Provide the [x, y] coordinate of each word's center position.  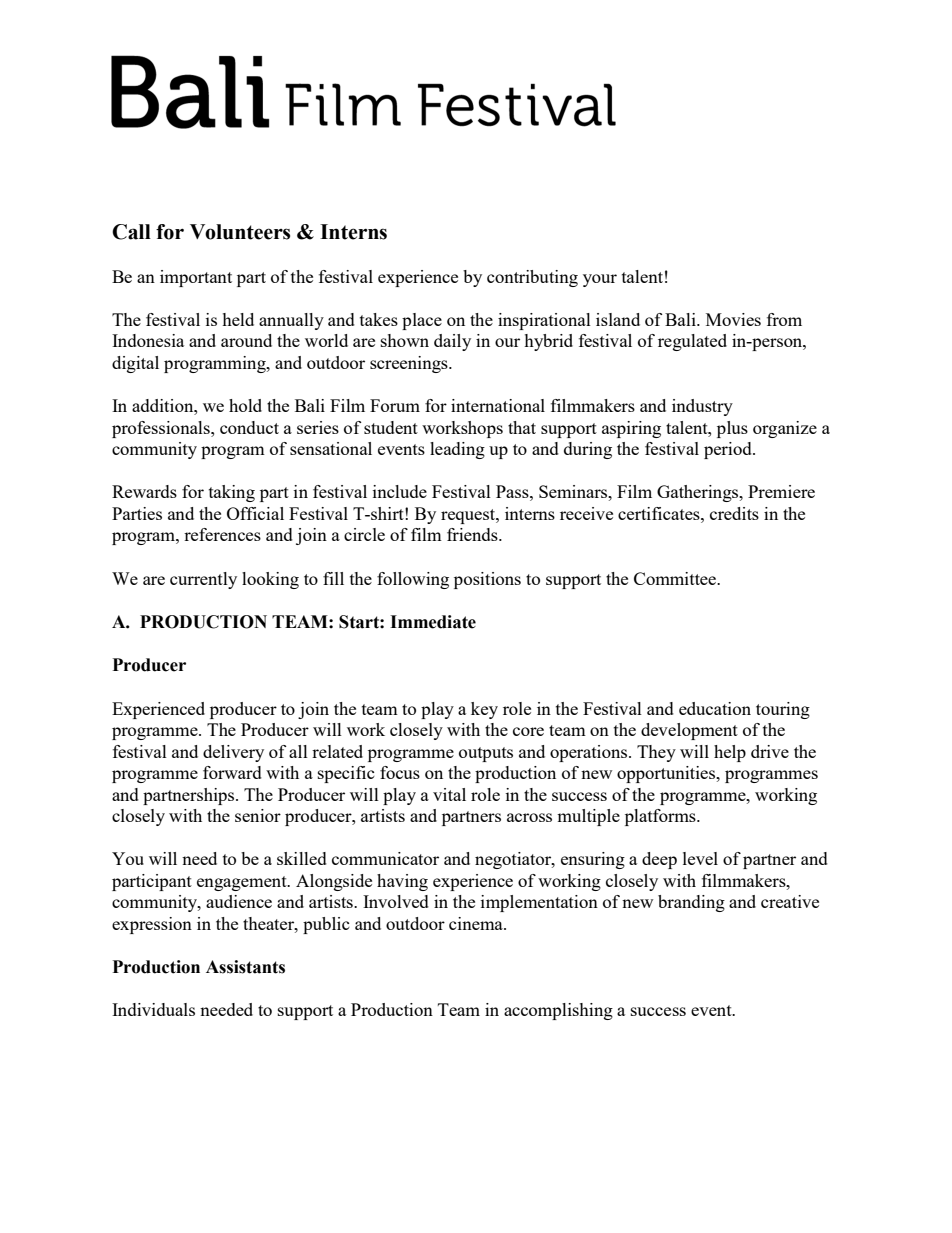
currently [203, 580]
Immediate [433, 622]
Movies [733, 319]
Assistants [245, 967]
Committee [676, 578]
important [196, 278]
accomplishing [558, 1011]
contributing [532, 278]
